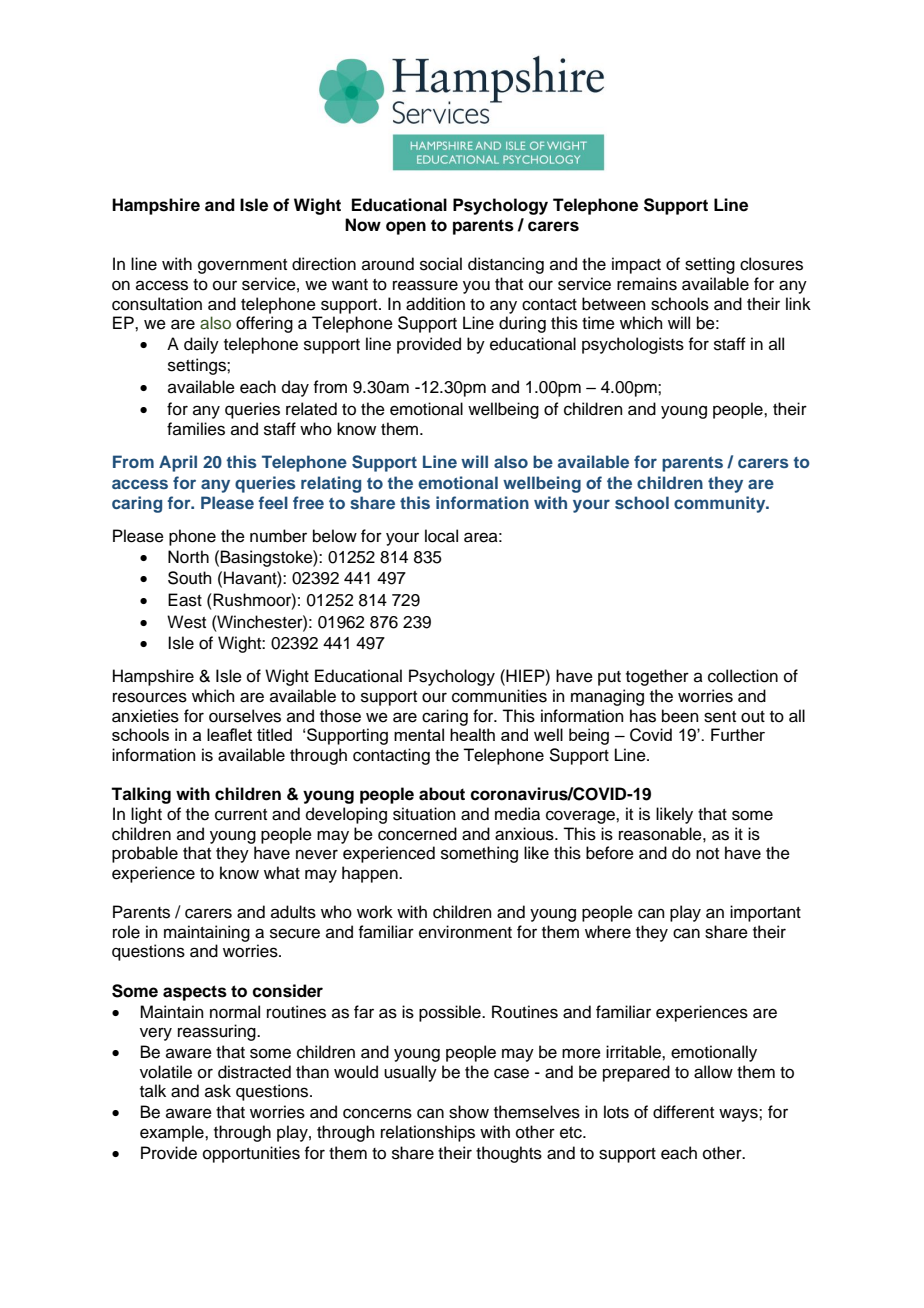 Image resolution: width=924 pixels, height=1308 pixels. I want to click on adults, so click(293, 912).
